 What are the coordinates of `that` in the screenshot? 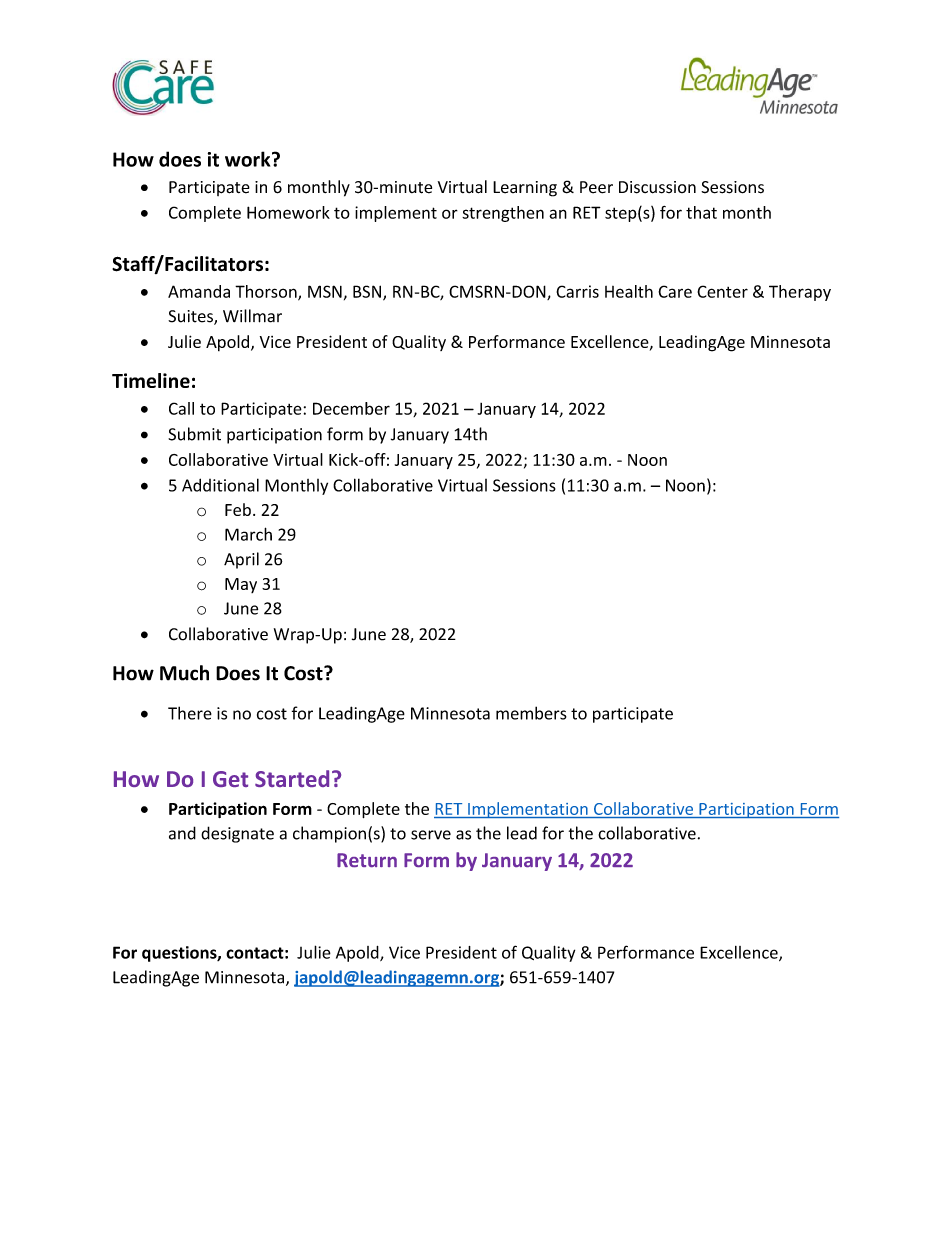 It's located at (701, 212).
